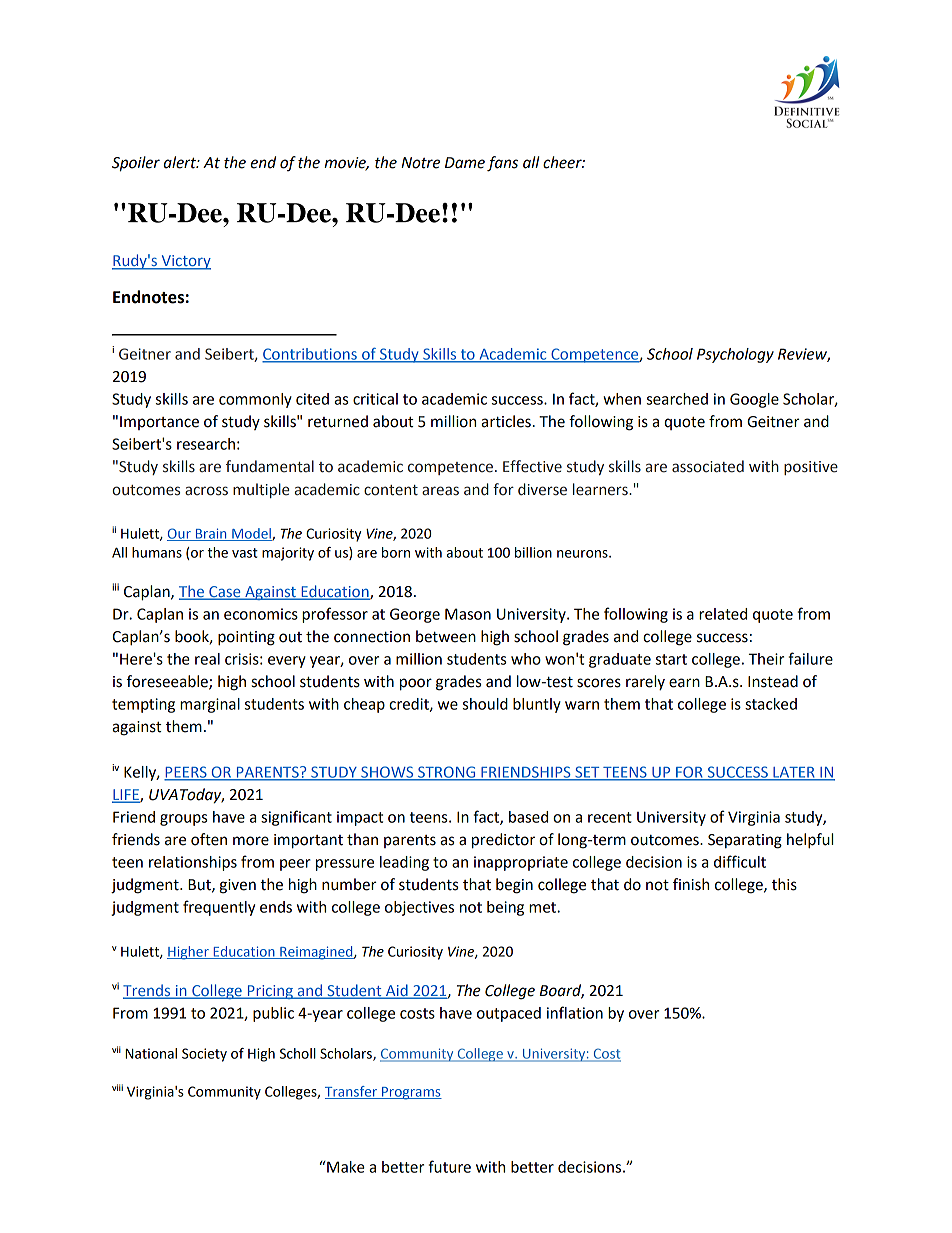  What do you see at coordinates (207, 659) in the page?
I see `real` at bounding box center [207, 659].
